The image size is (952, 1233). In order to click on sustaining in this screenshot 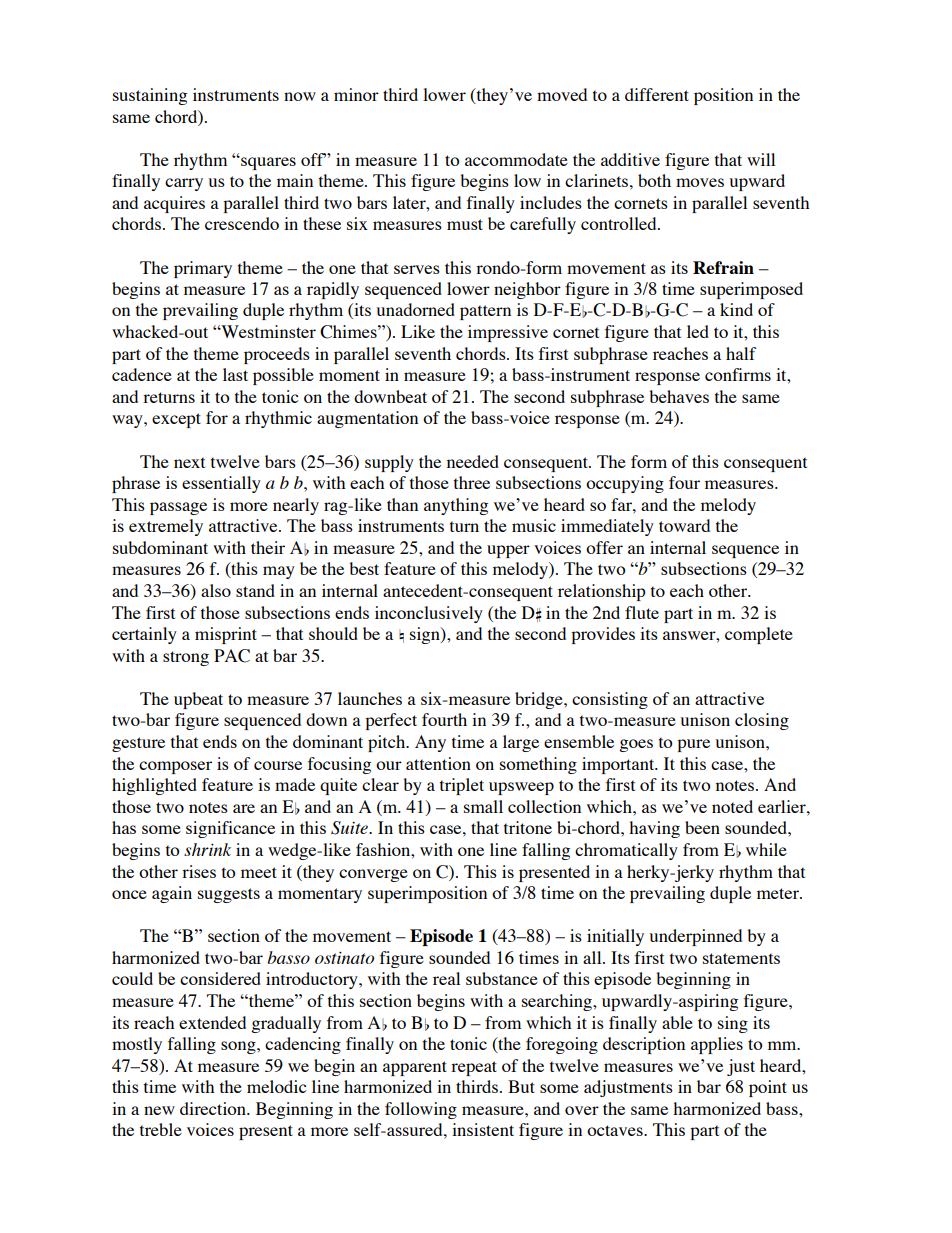, I will do `click(150, 96)`.
